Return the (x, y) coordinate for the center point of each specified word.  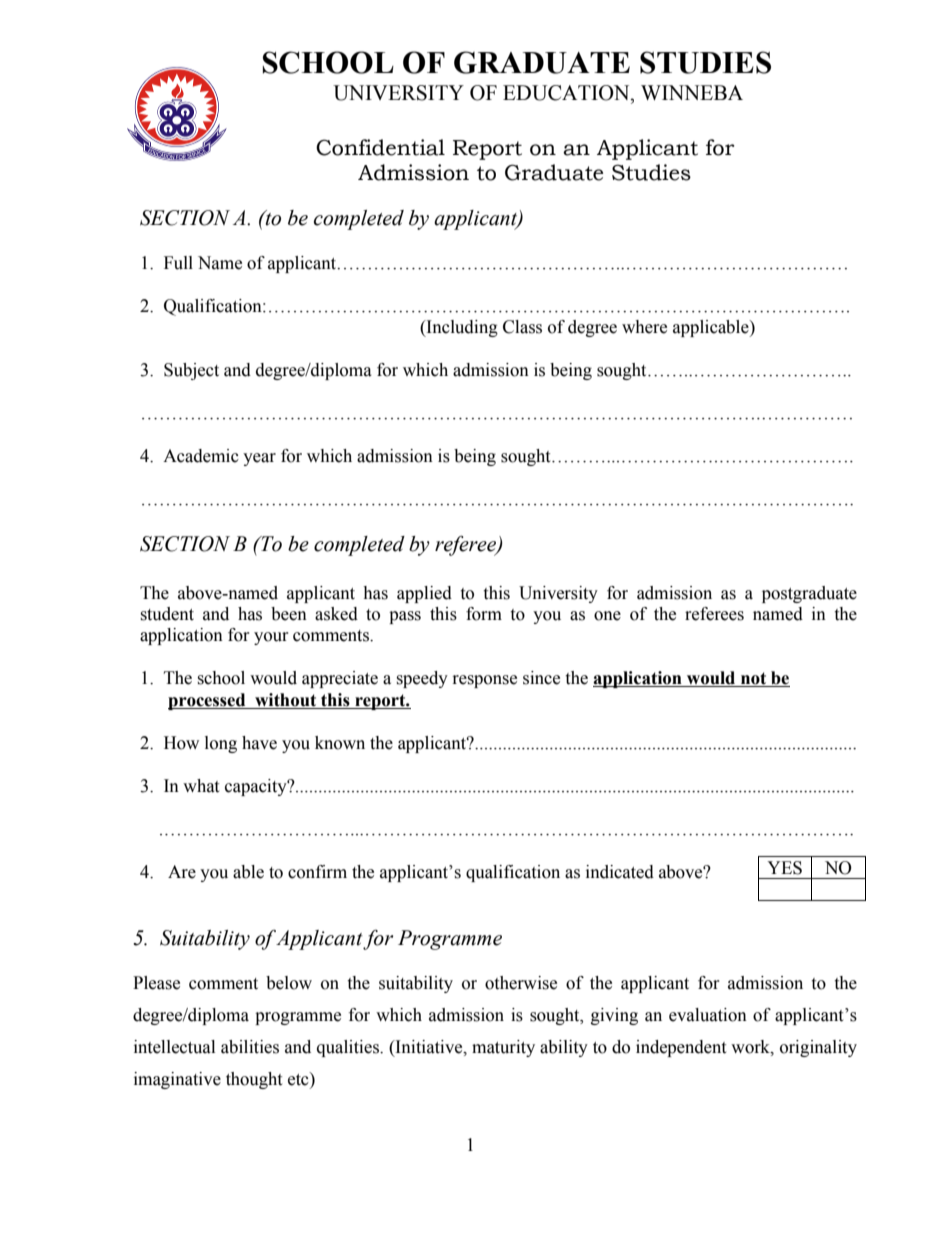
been (289, 614)
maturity (503, 1048)
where (644, 327)
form (484, 614)
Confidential (380, 147)
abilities (250, 1047)
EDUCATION (567, 93)
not (754, 679)
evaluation (708, 1015)
